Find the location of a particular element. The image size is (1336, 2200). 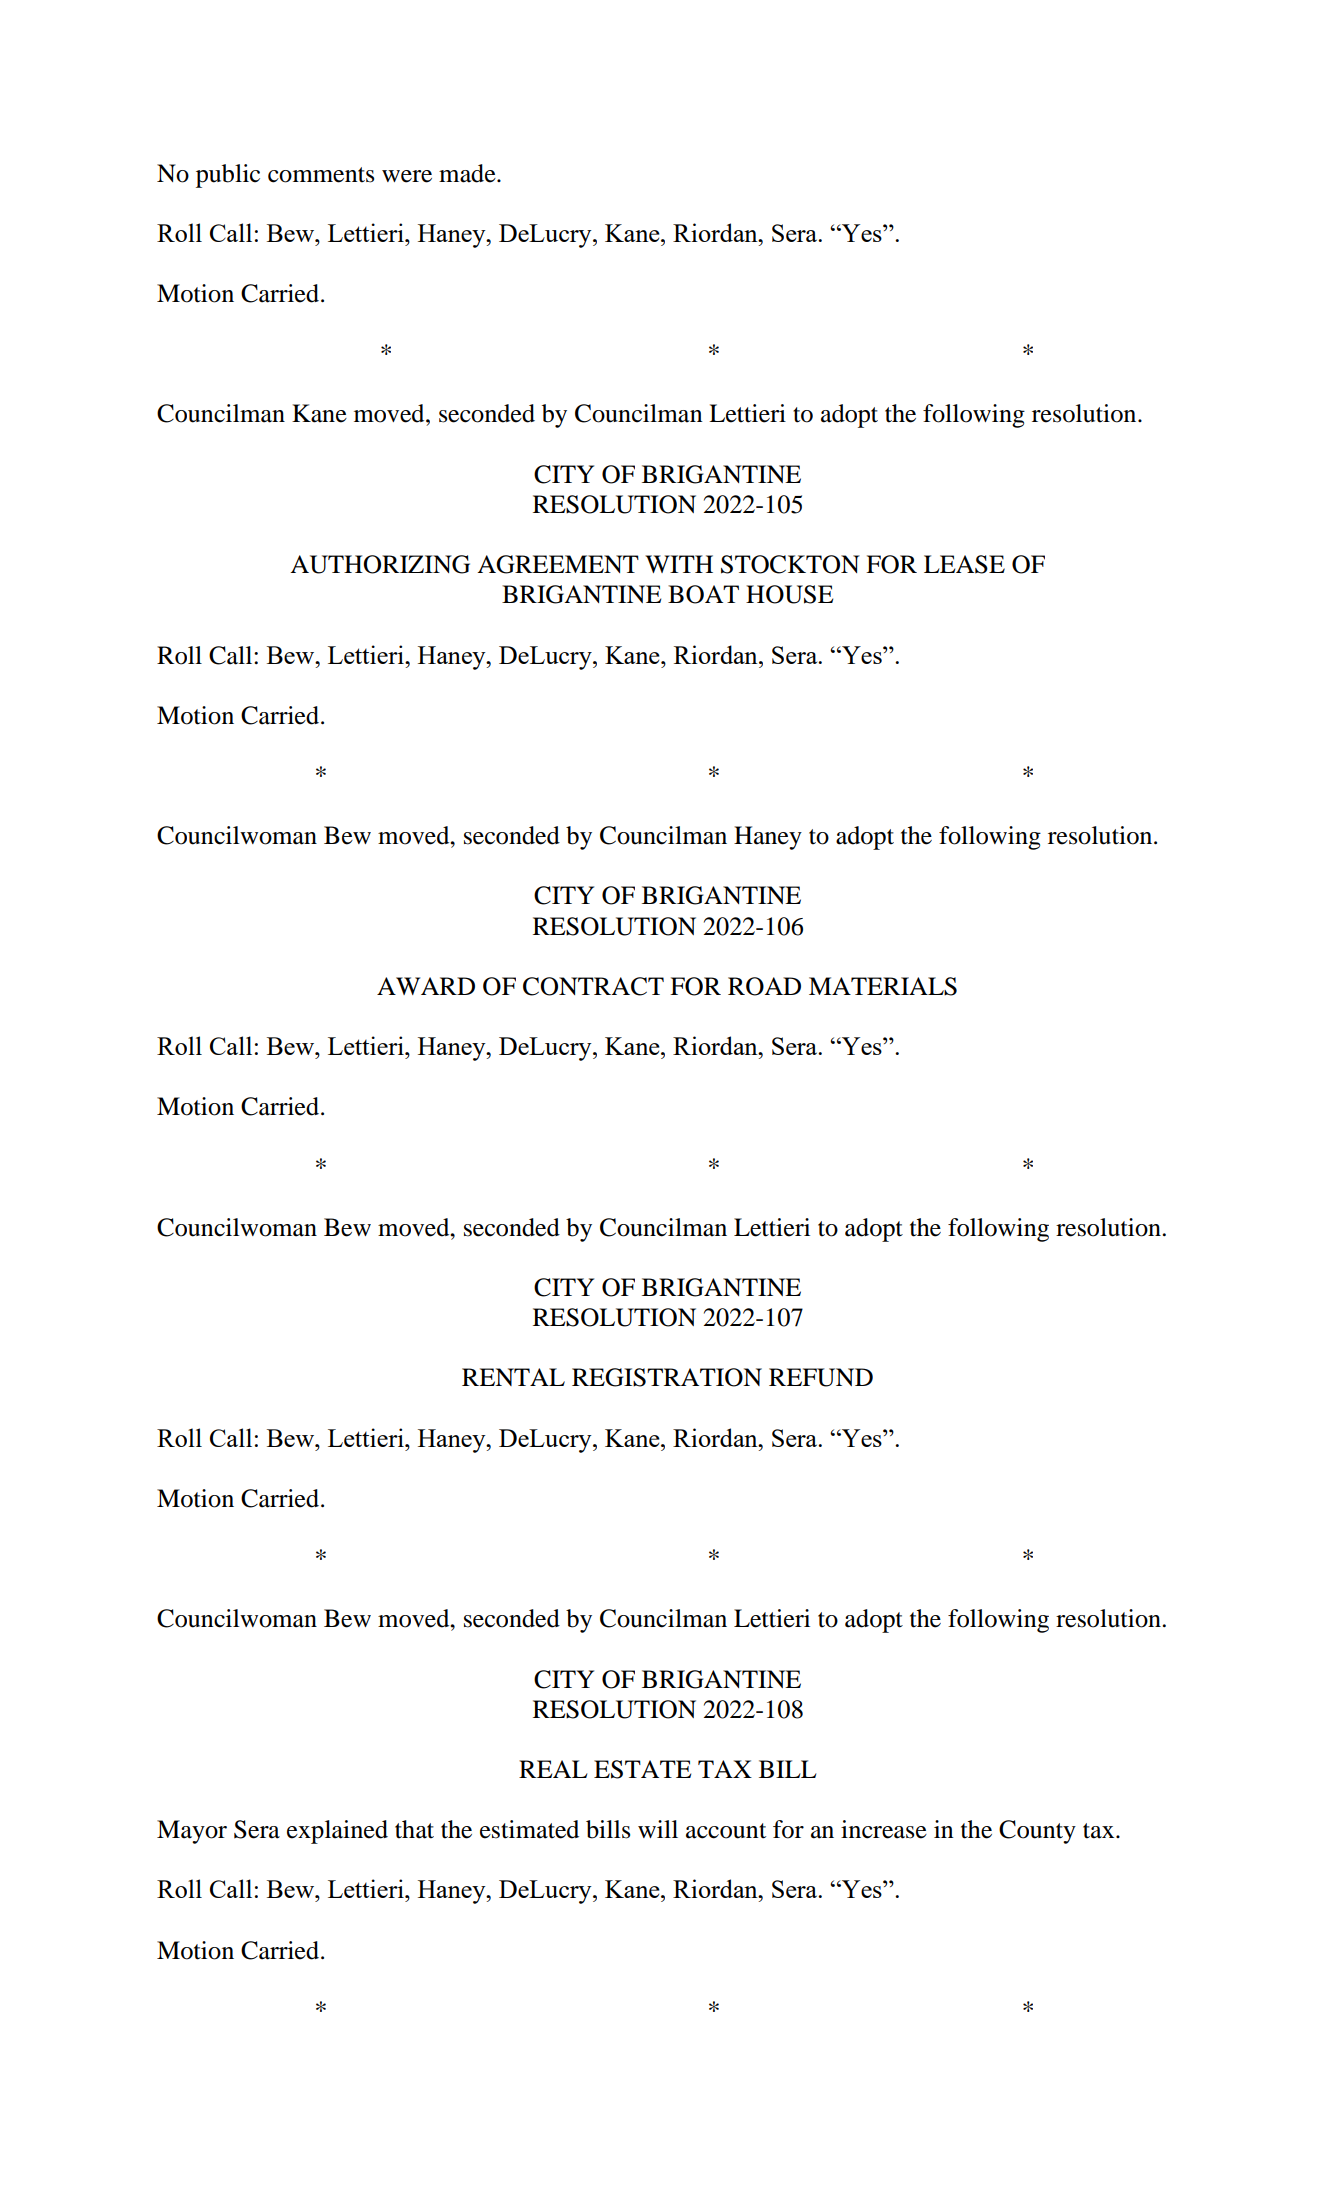

AUTHORIZING is located at coordinates (380, 564).
